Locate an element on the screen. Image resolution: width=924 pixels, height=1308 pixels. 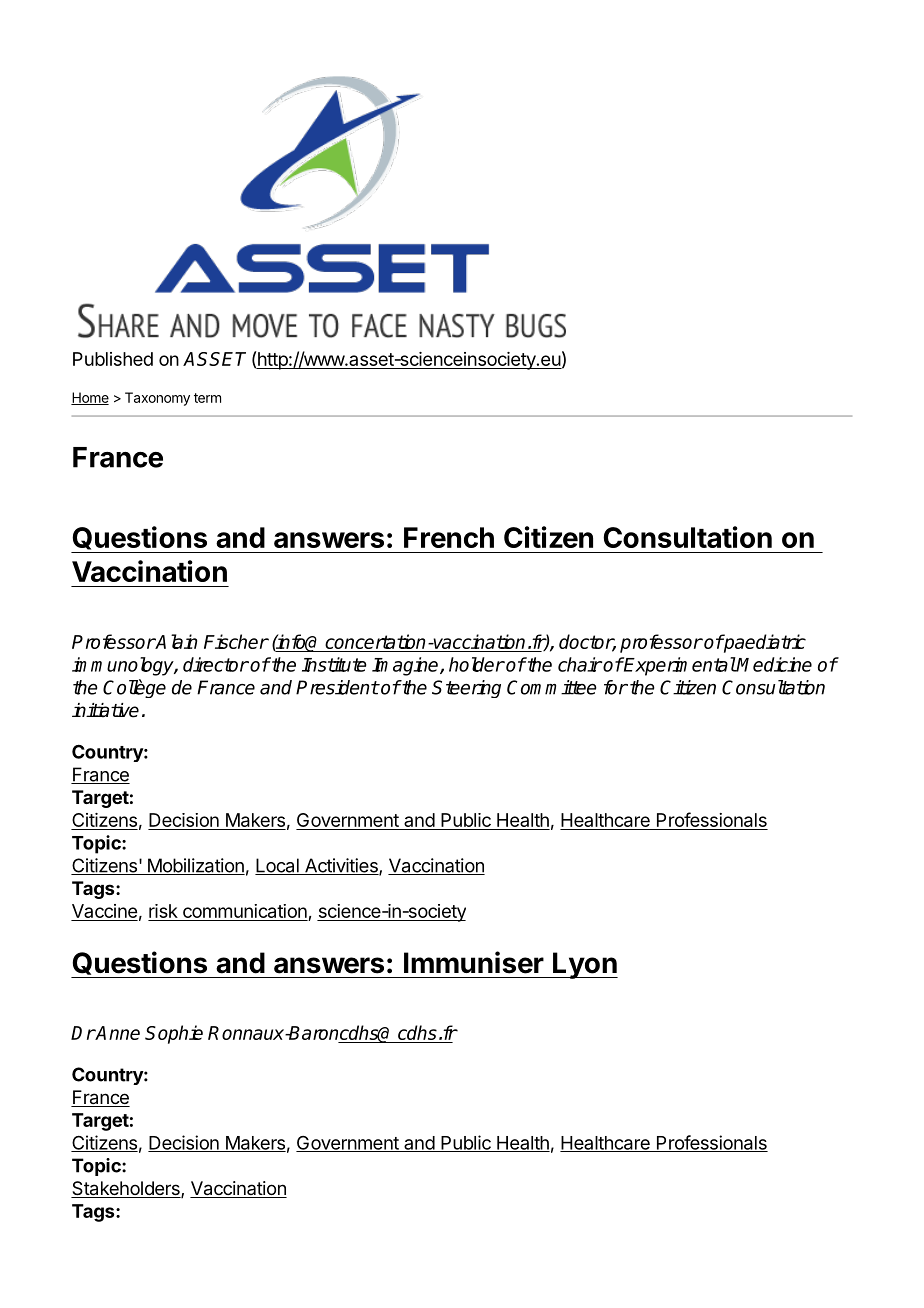
Taxonomy is located at coordinates (157, 399).
